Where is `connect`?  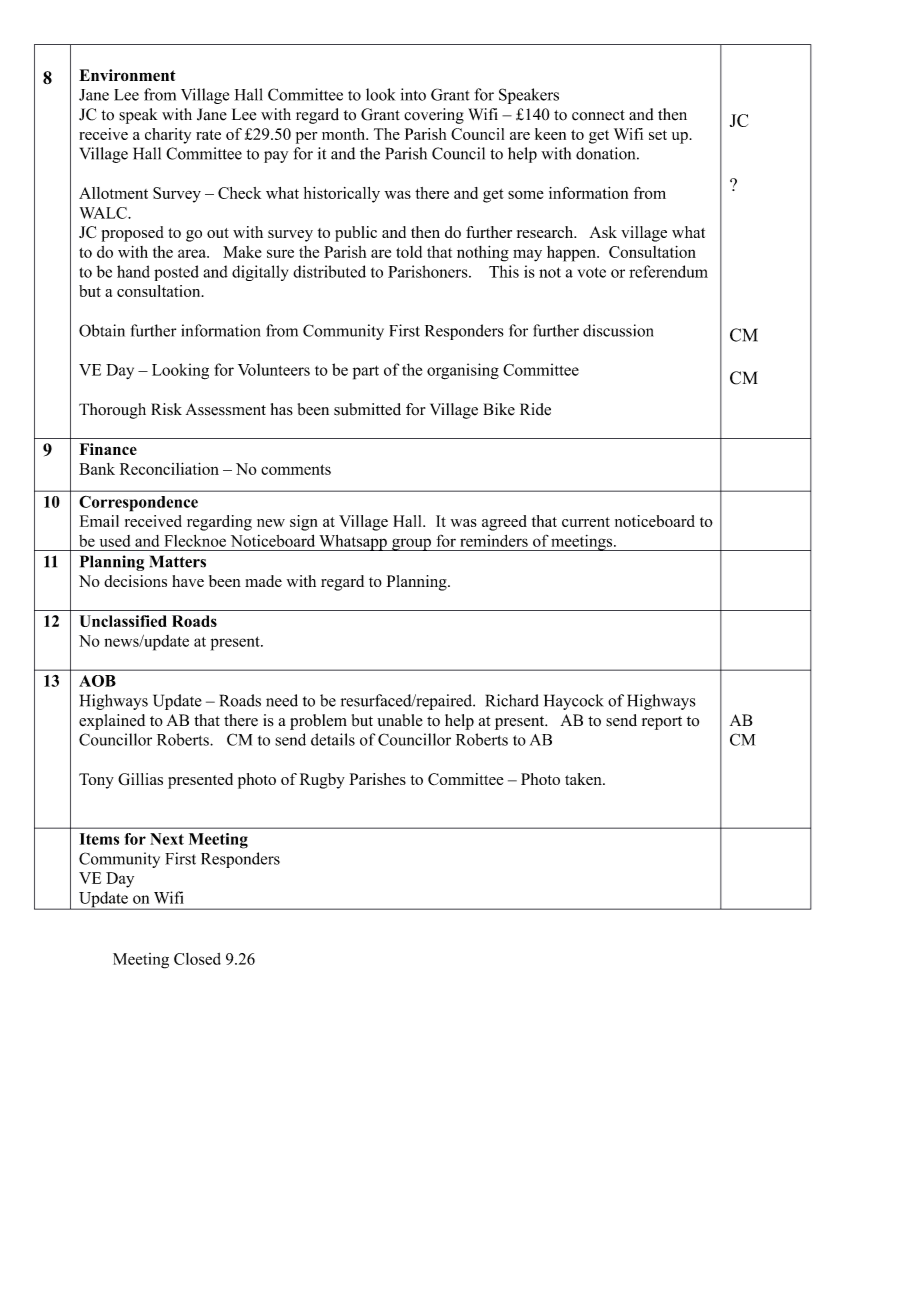
connect is located at coordinates (598, 115).
